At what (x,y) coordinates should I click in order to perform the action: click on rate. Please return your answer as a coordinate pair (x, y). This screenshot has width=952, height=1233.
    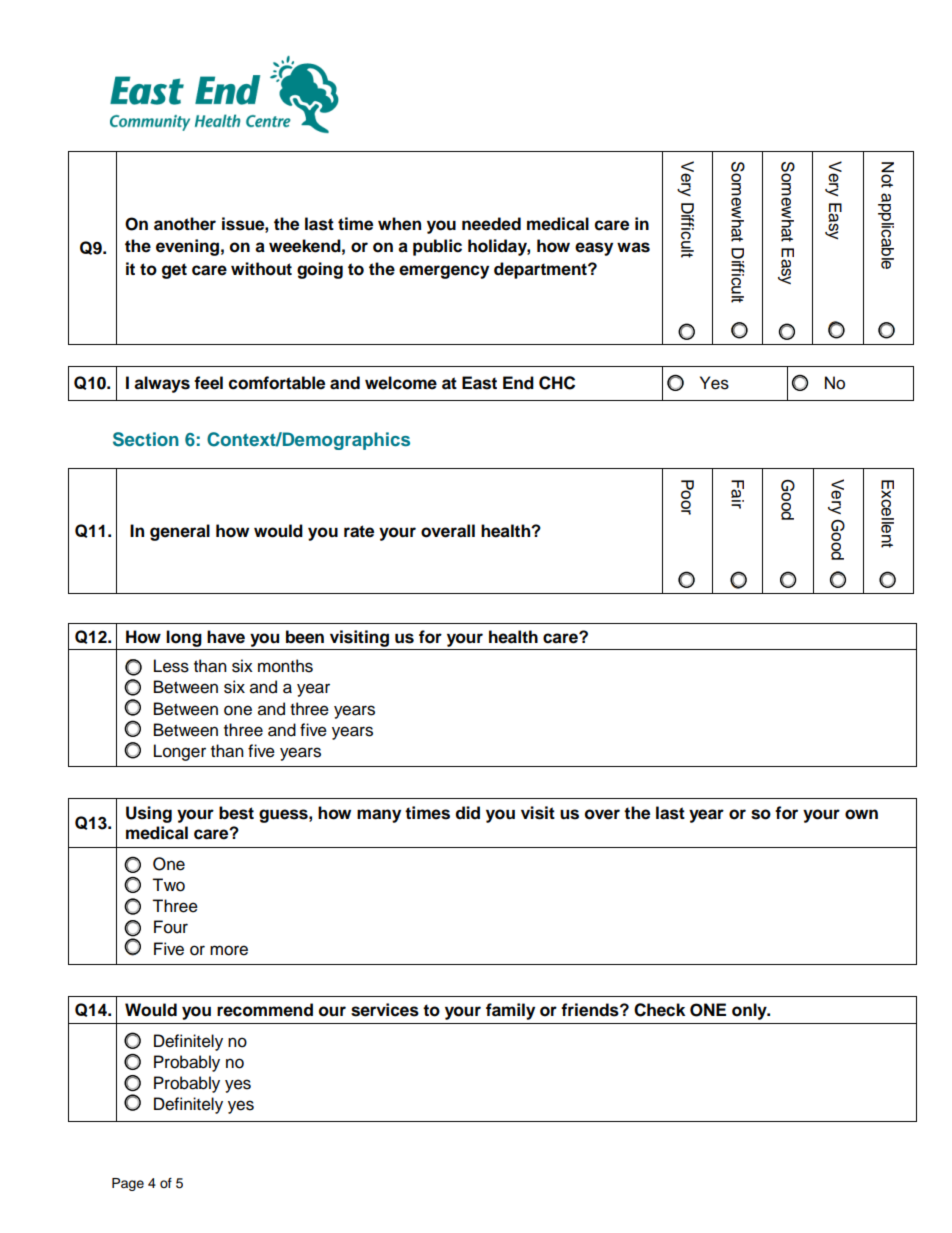
    Looking at the image, I should click on (359, 531).
